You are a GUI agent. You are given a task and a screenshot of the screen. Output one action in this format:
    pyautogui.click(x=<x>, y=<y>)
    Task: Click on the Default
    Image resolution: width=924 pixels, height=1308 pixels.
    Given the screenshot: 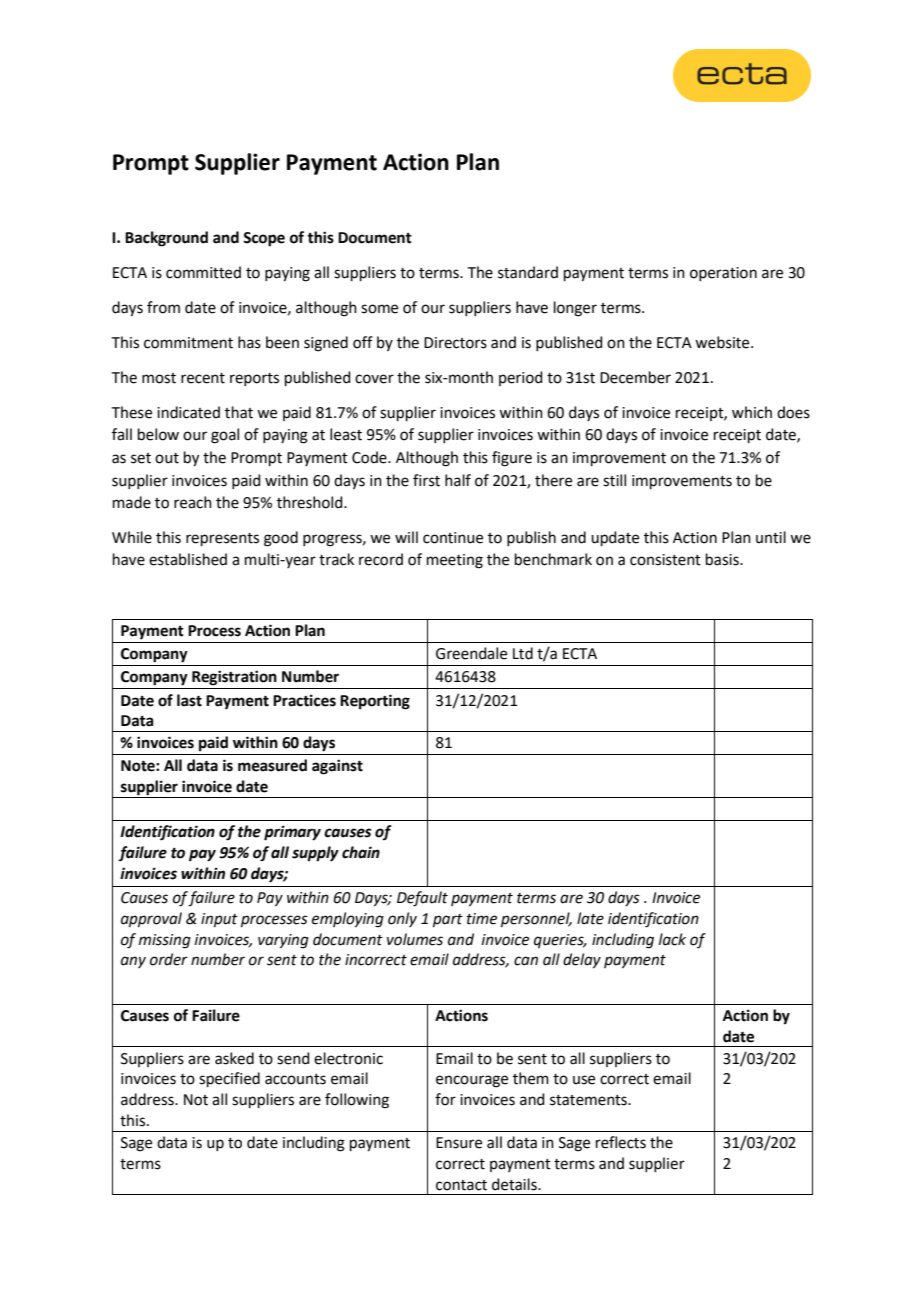 What is the action you would take?
    pyautogui.click(x=422, y=899)
